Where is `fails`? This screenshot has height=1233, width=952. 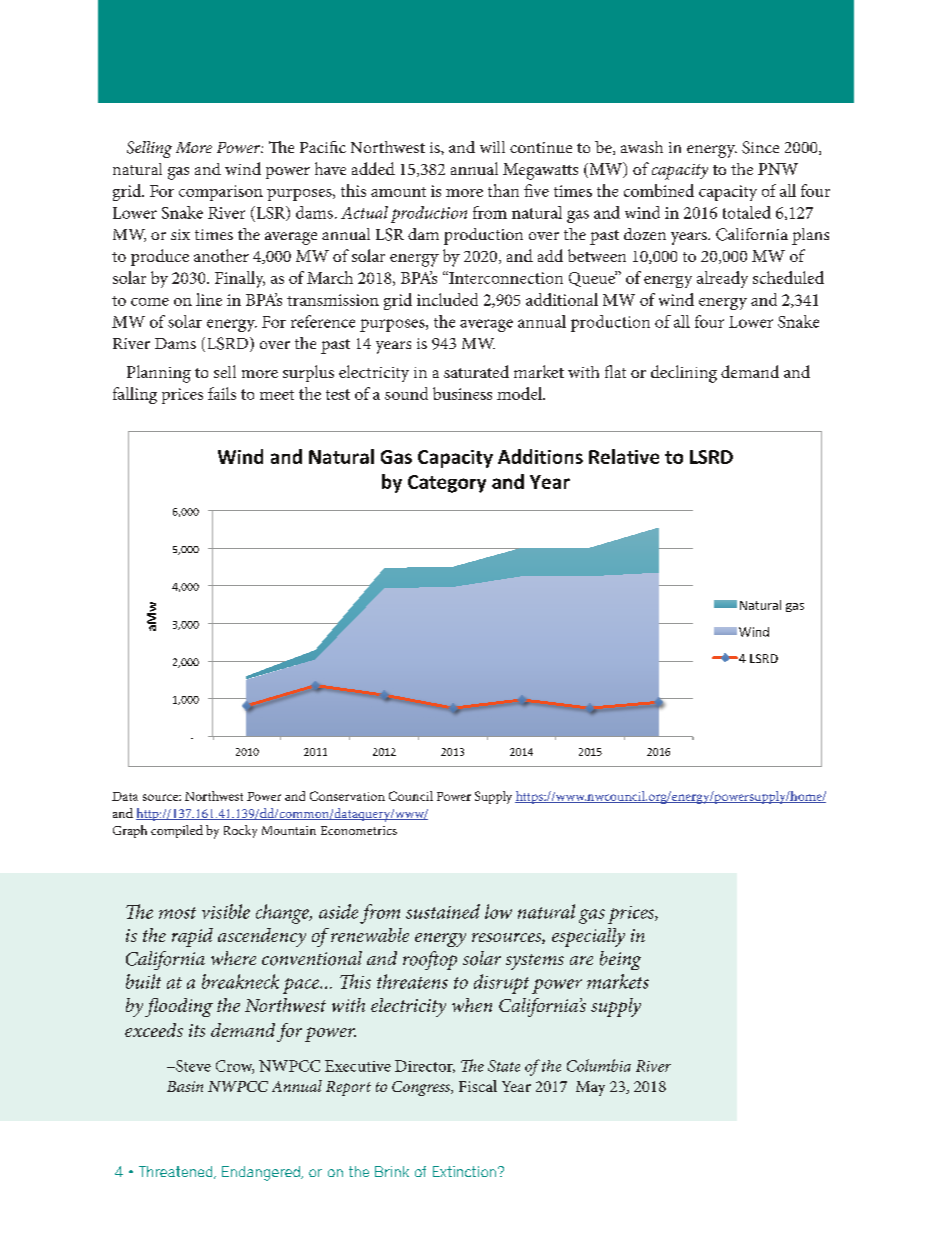
fails is located at coordinates (222, 393).
